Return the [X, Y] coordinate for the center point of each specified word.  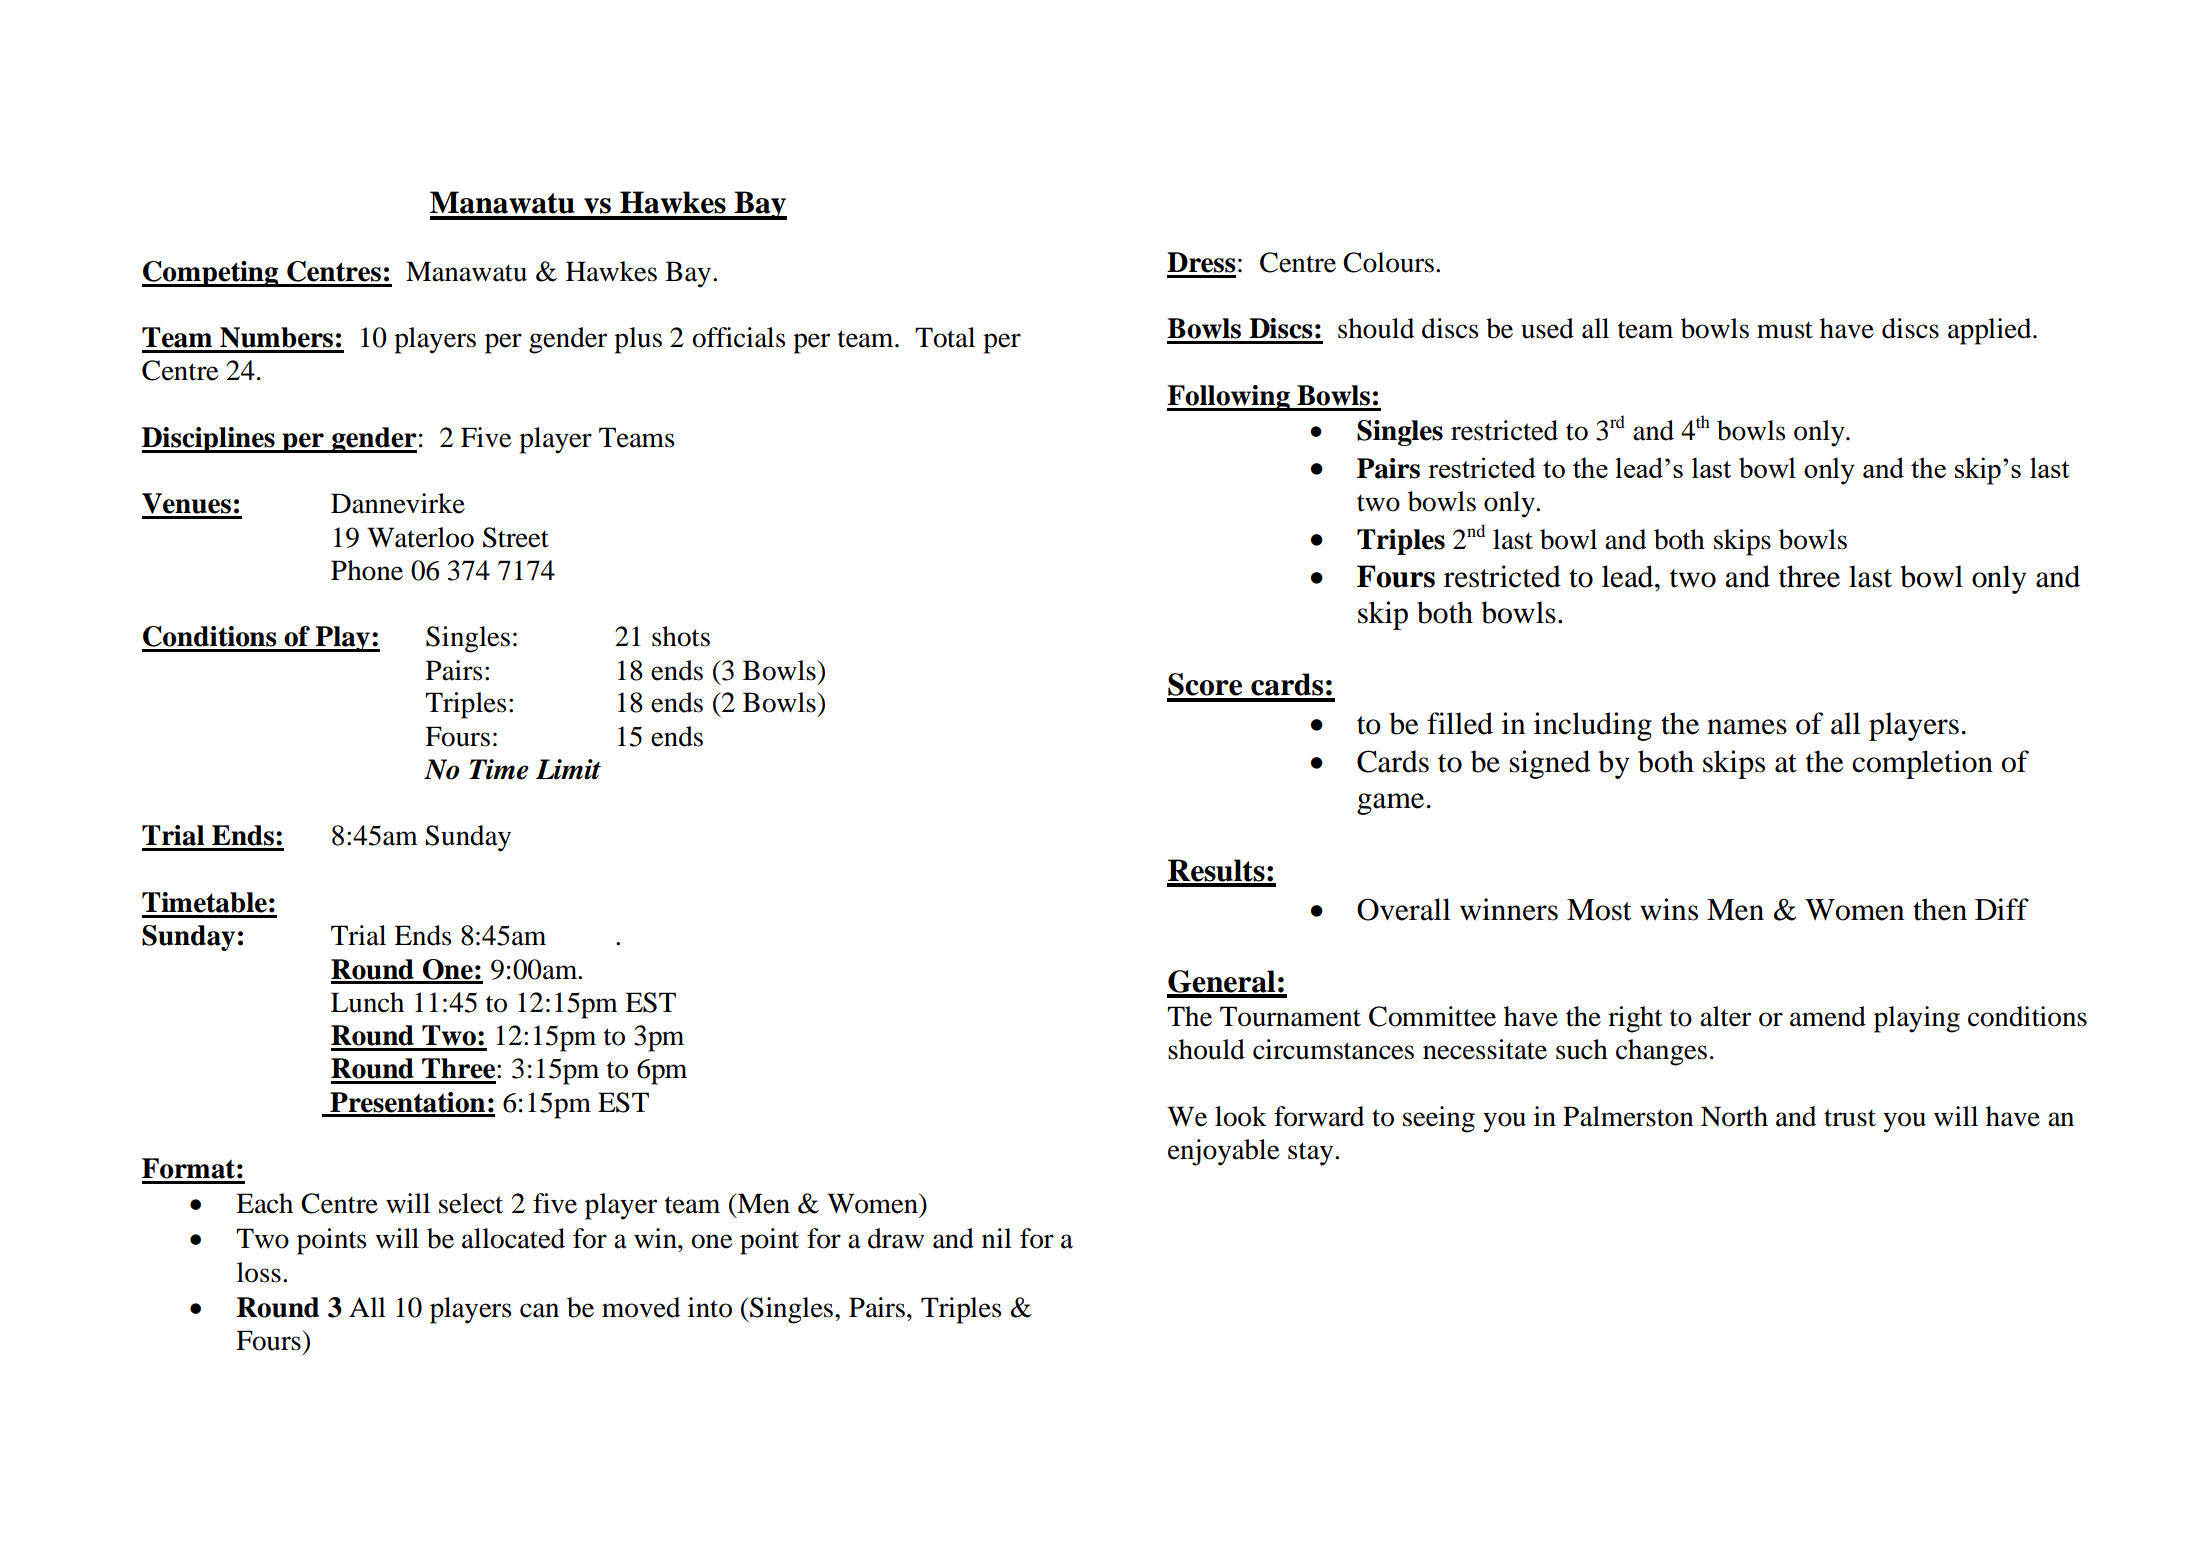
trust [1850, 1118]
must [1785, 330]
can [539, 1310]
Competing [211, 274]
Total [945, 337]
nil [997, 1238]
